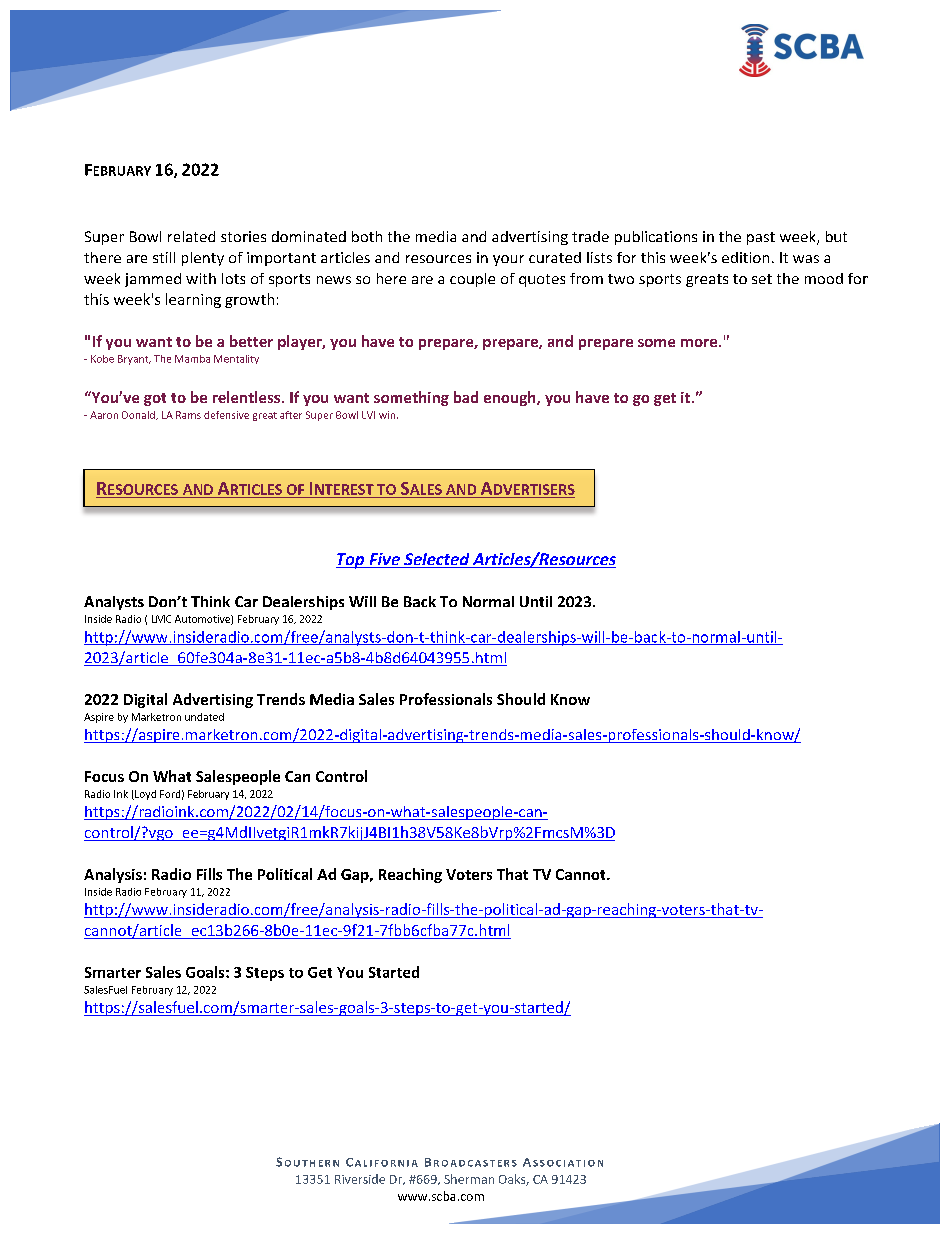 This page has height=1233, width=952. Describe the element at coordinates (437, 560) in the page. I see `Selected` at that location.
